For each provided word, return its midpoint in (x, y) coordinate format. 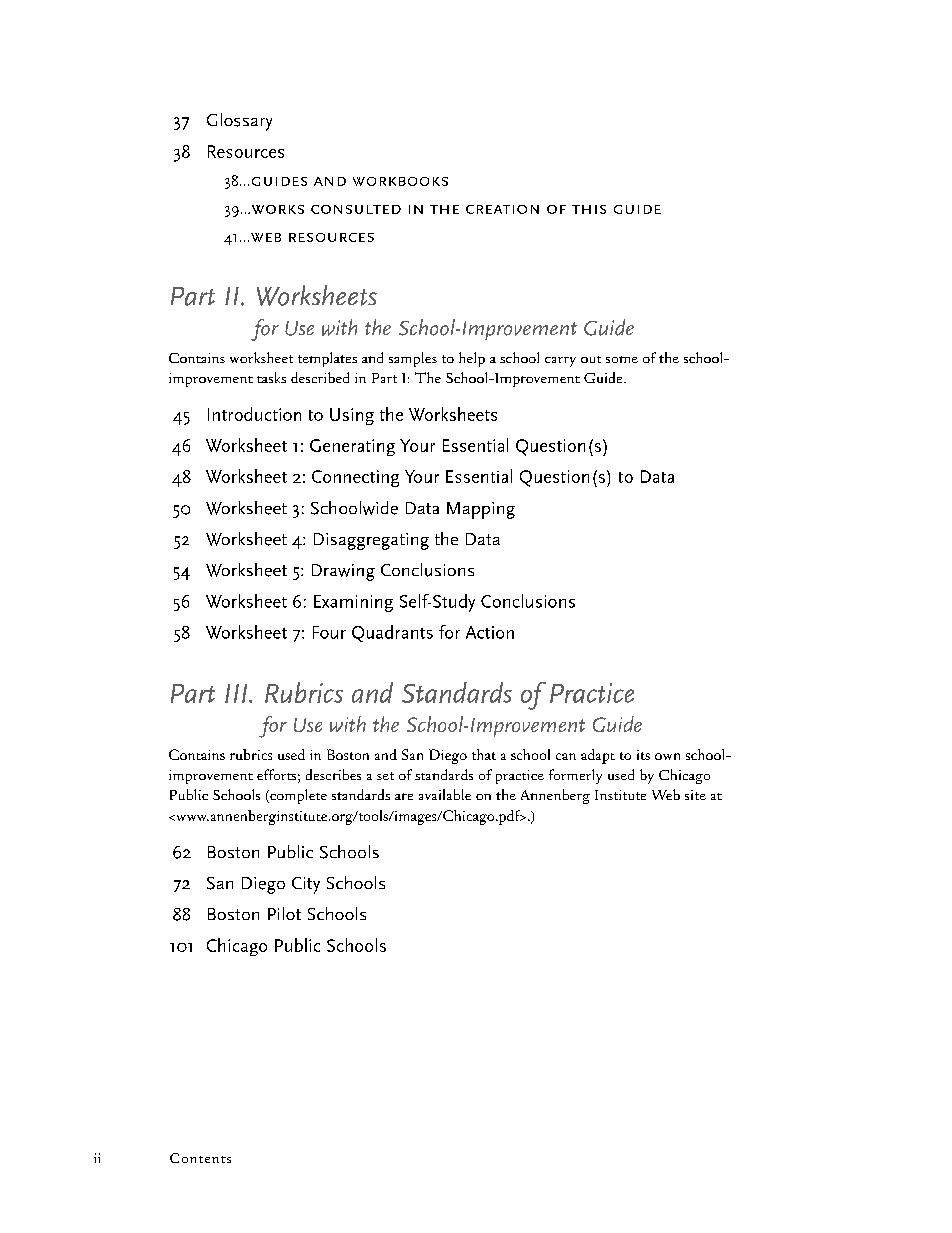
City (306, 885)
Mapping (481, 510)
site (695, 795)
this (589, 209)
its (643, 755)
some (622, 359)
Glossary (239, 122)
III (237, 693)
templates (327, 359)
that (484, 754)
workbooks (400, 181)
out (591, 359)
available (445, 794)
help (472, 359)
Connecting (355, 478)
